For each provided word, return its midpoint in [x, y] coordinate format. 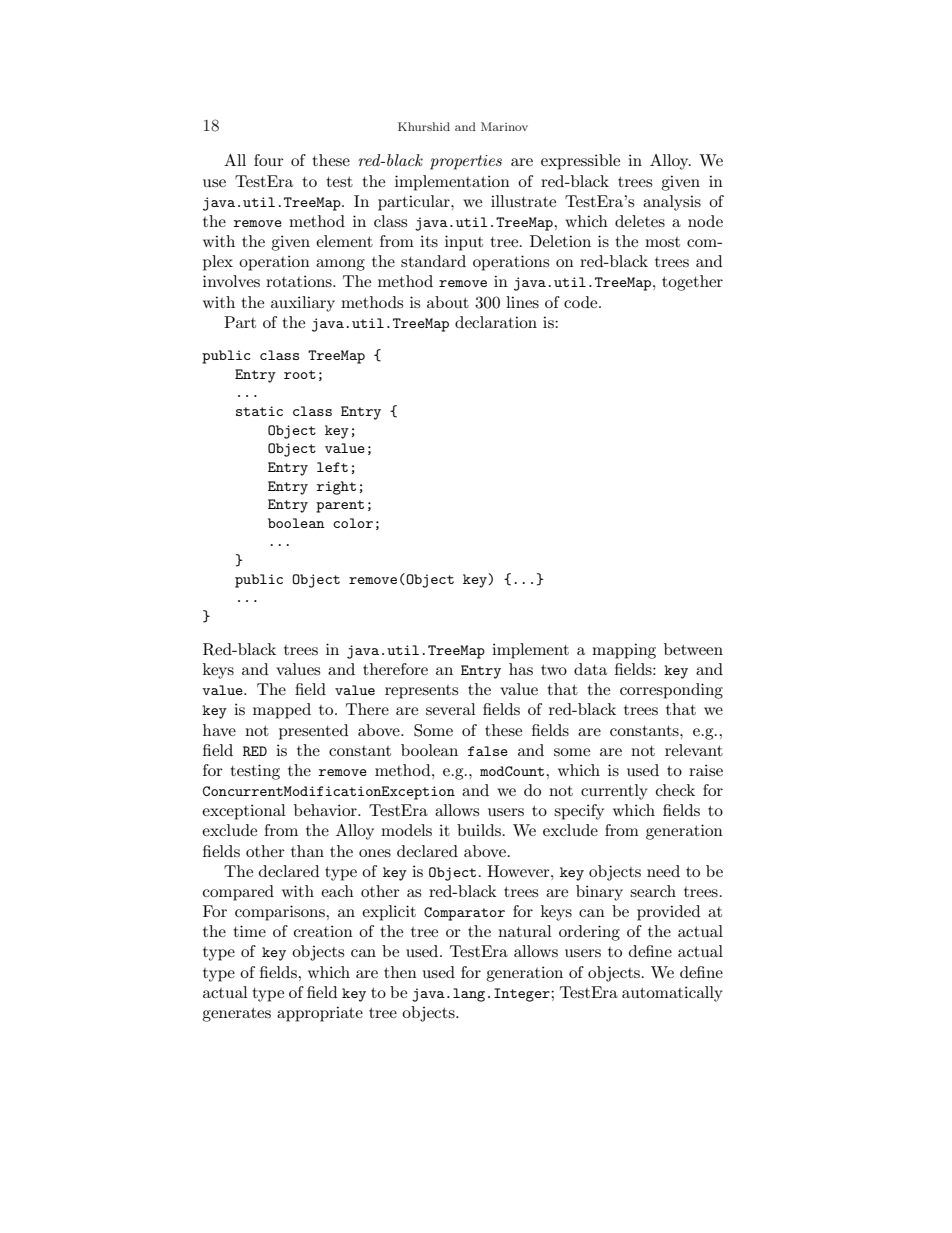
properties [466, 162]
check [675, 790]
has [521, 669]
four [269, 160]
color [353, 523]
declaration [496, 322]
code [582, 302]
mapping [624, 651]
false [488, 751]
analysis [672, 203]
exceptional [244, 812]
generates [236, 1014]
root [300, 374]
